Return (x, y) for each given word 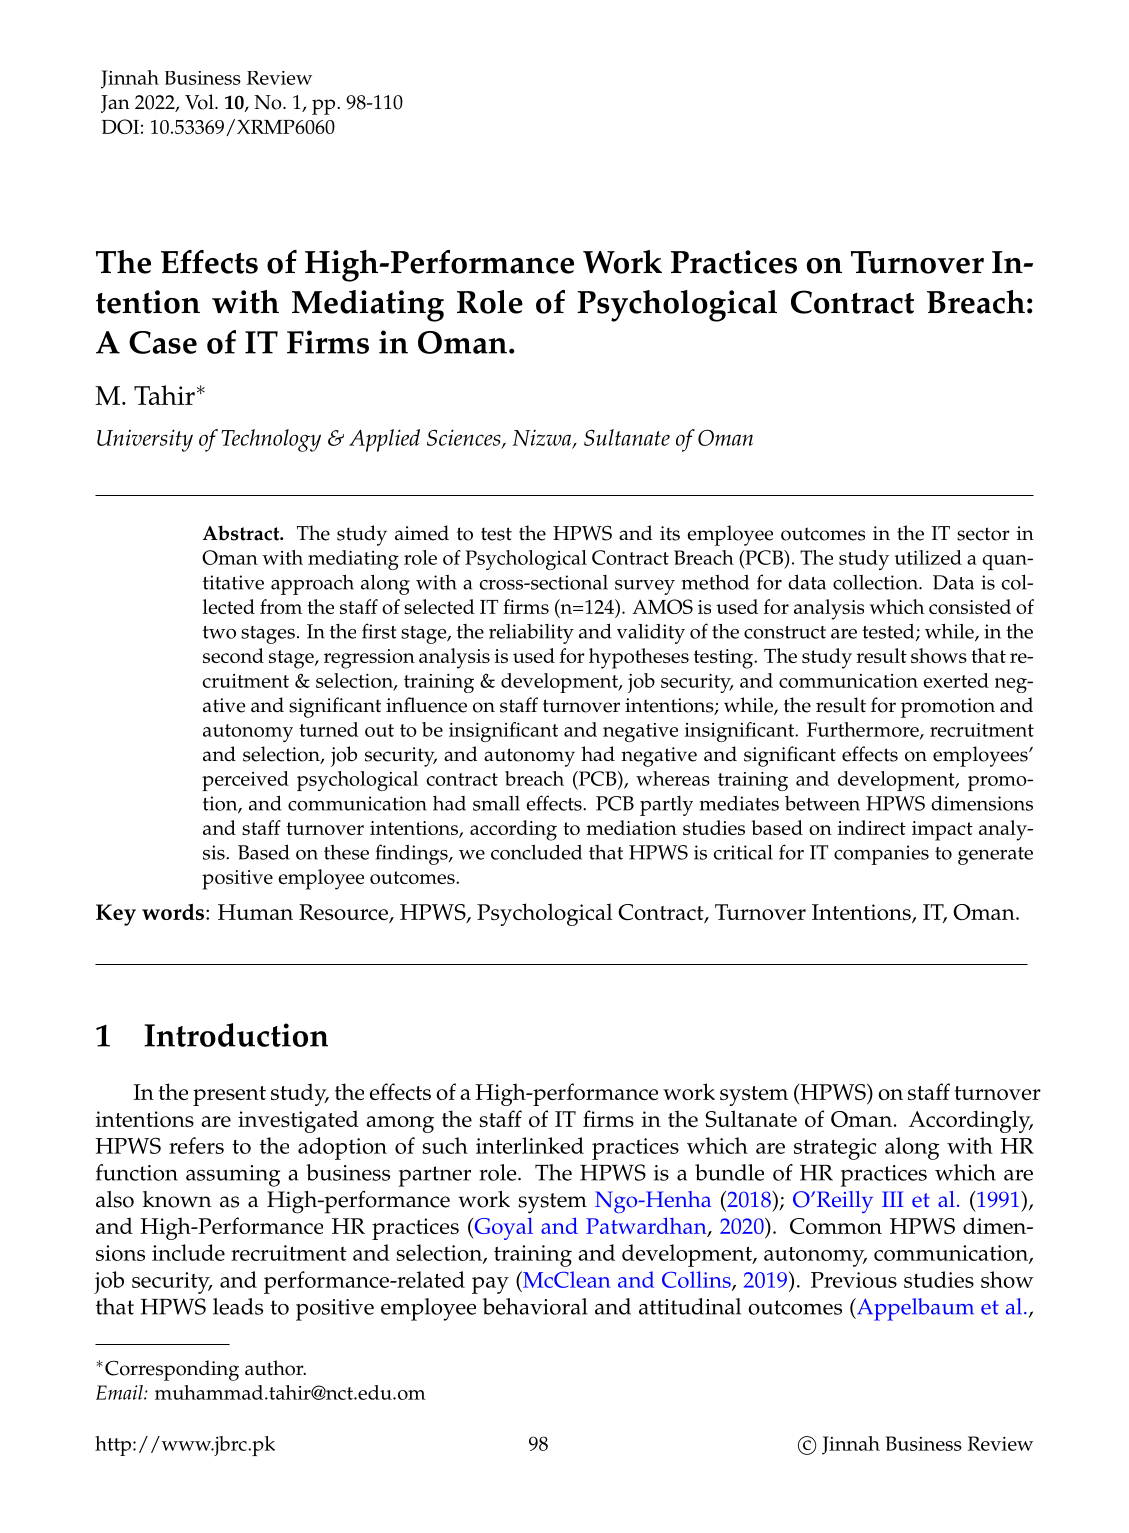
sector (983, 534)
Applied (384, 440)
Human (255, 912)
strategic (835, 1149)
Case (163, 342)
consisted (970, 606)
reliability (531, 634)
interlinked (530, 1145)
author (275, 1368)
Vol (200, 102)
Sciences (465, 438)
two (219, 632)
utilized (928, 557)
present (229, 1096)
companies (881, 855)
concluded (536, 852)
